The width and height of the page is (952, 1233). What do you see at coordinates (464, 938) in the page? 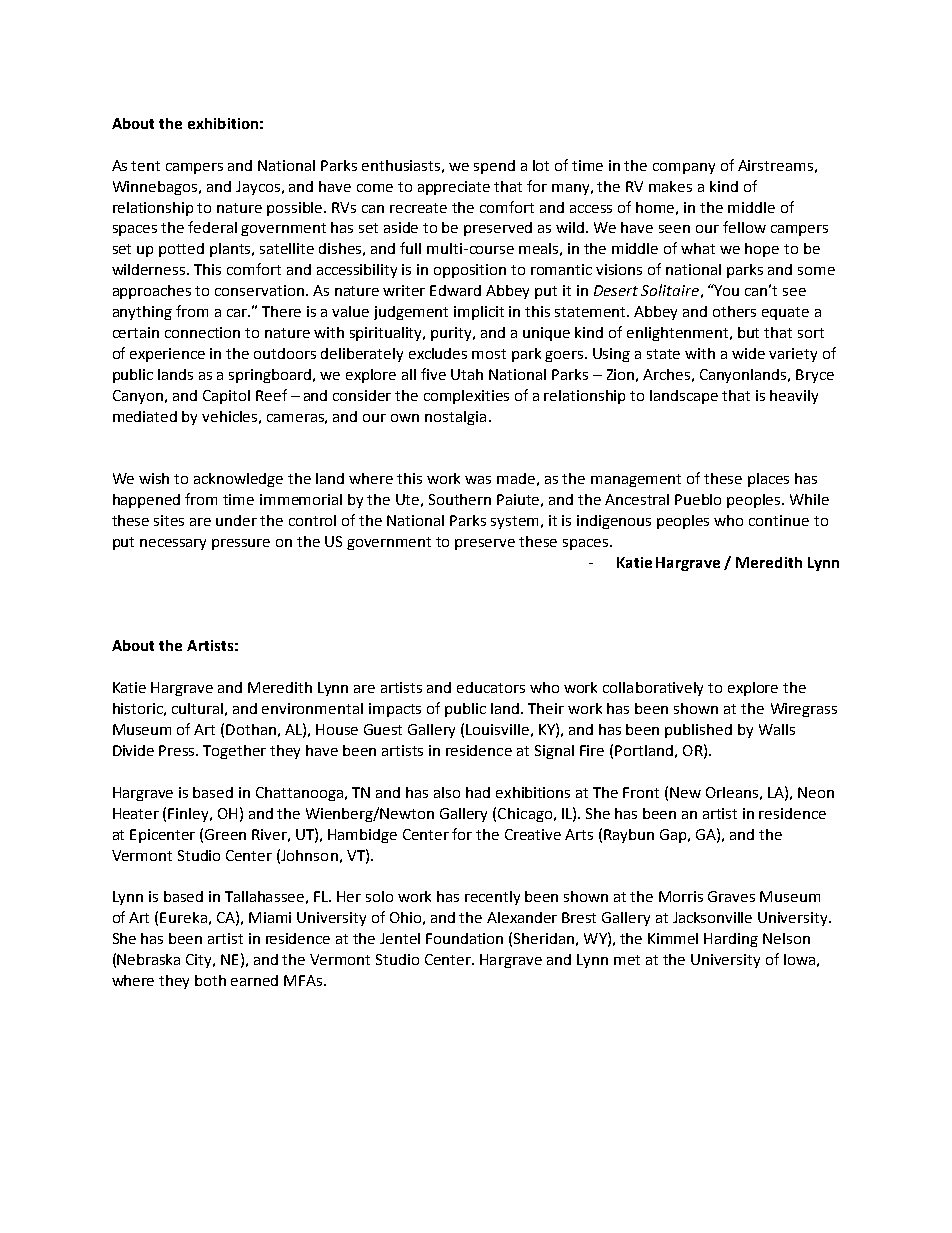
I see `Foundation` at bounding box center [464, 938].
